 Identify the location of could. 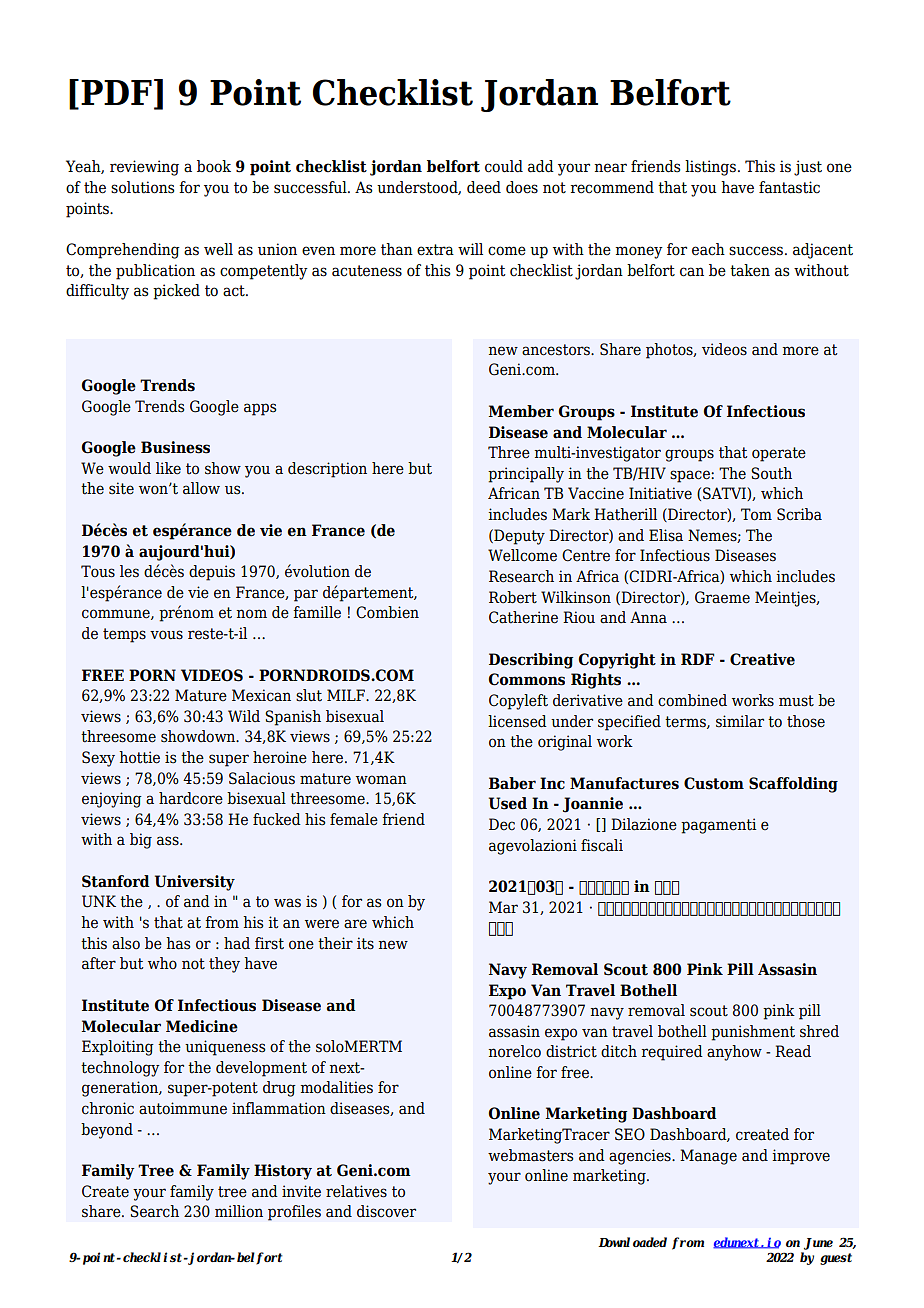
(504, 166).
